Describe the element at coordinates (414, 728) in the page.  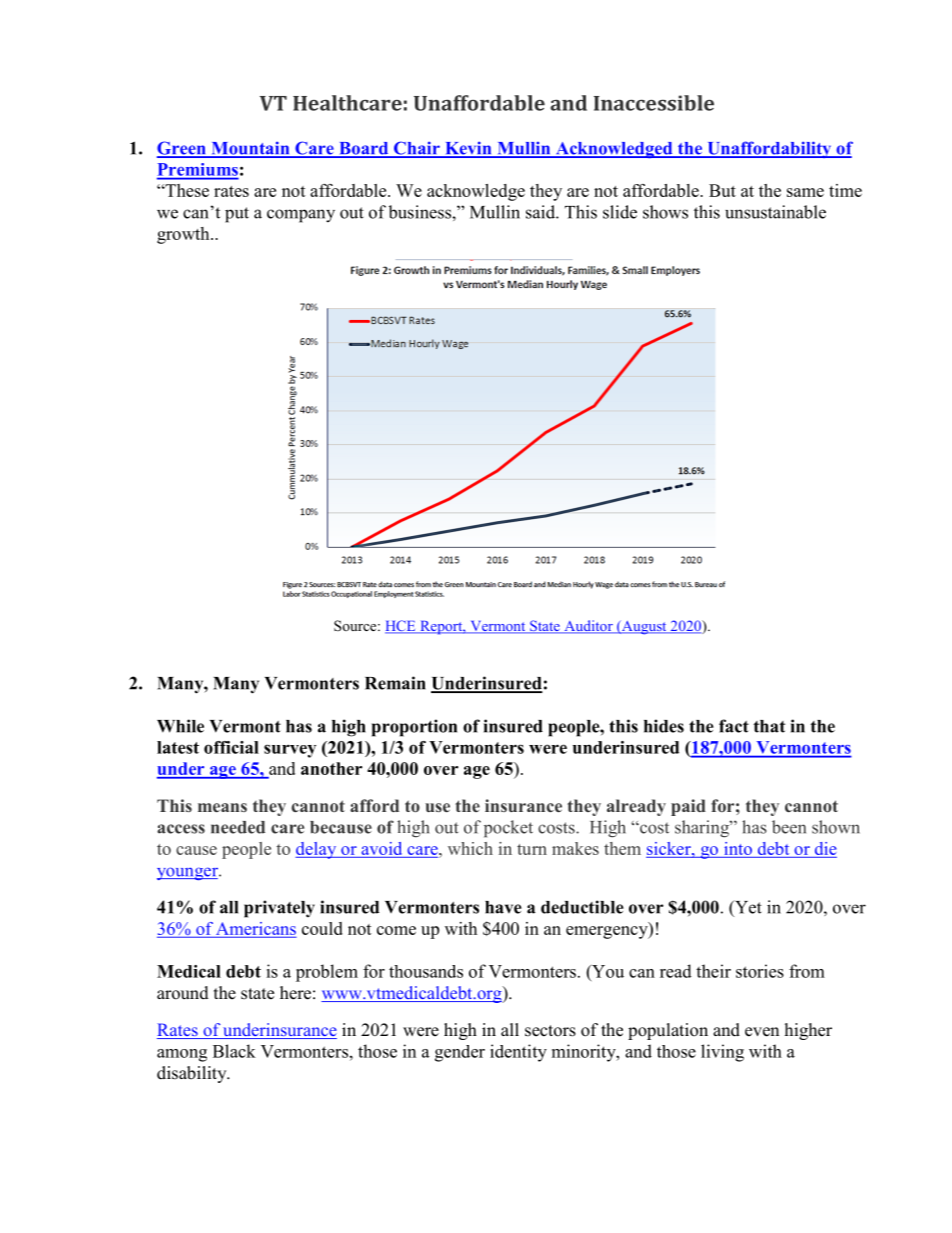
I see `proportion` at that location.
